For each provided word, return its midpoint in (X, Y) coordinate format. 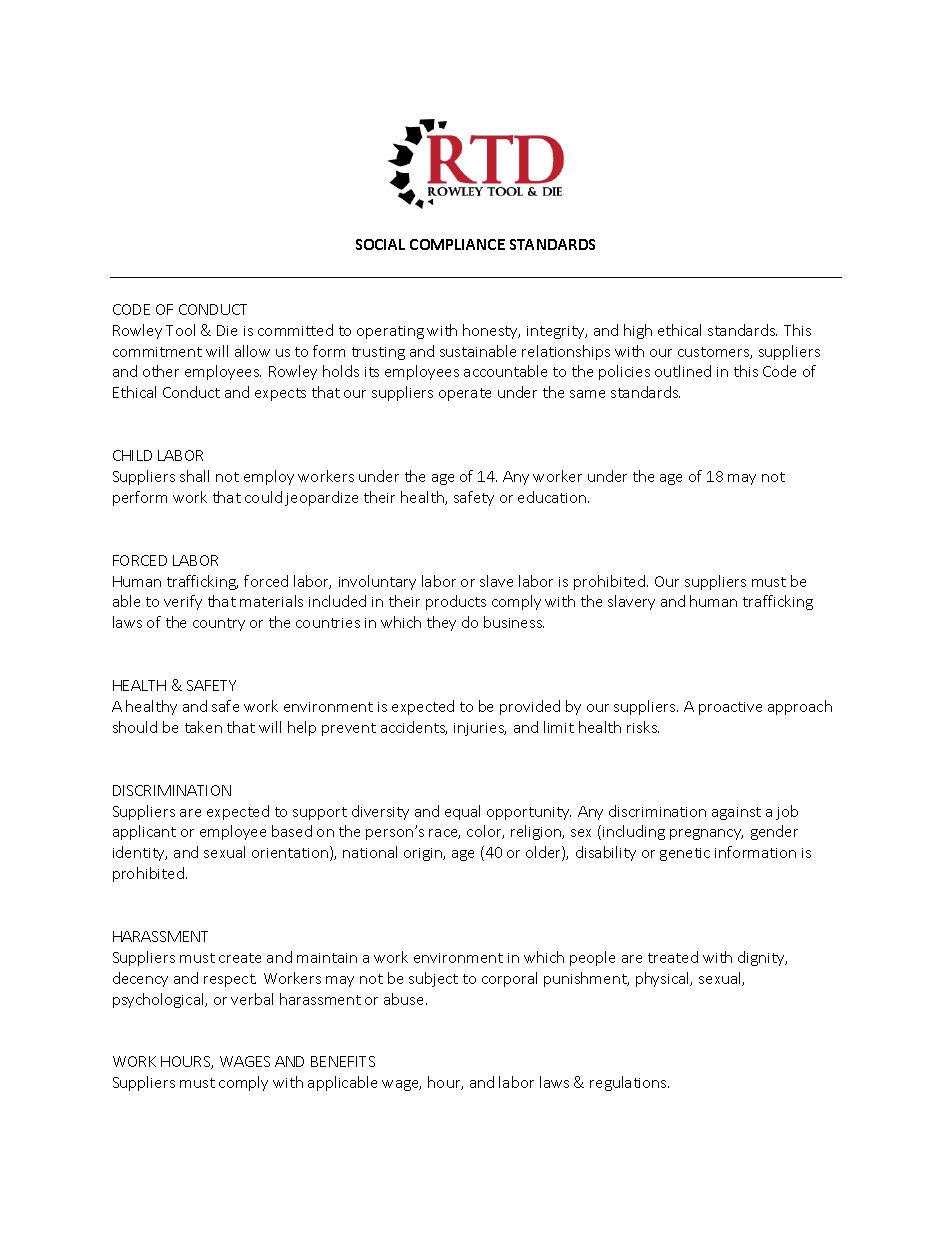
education (553, 497)
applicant (144, 832)
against (736, 813)
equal (462, 812)
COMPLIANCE (457, 244)
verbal (252, 999)
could (263, 497)
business (514, 622)
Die (227, 330)
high (638, 331)
